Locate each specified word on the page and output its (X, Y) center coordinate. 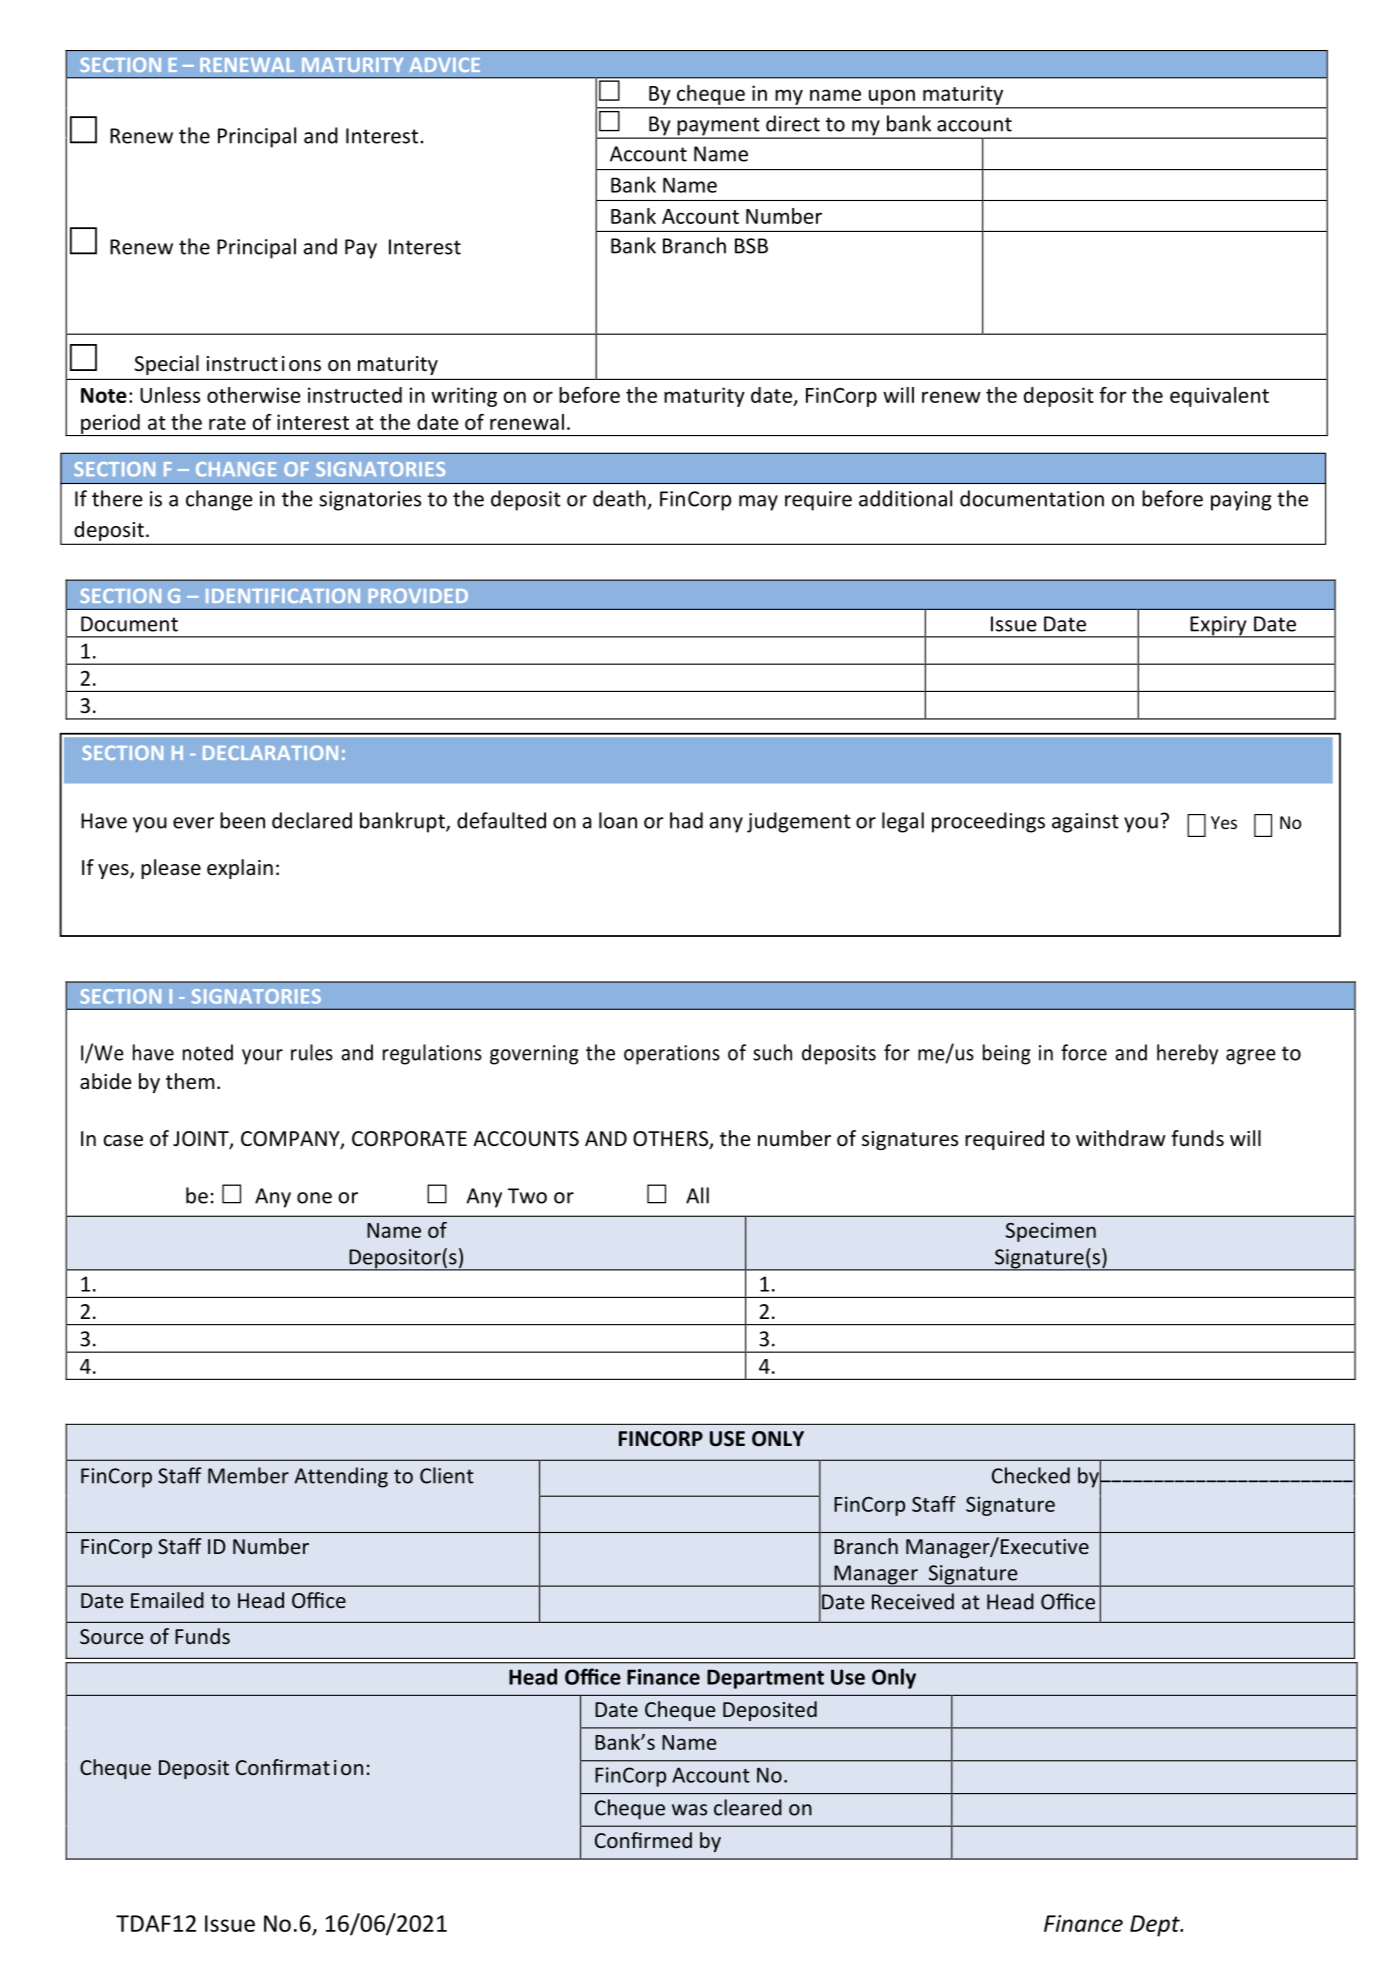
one (314, 1198)
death (619, 498)
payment (718, 127)
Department (765, 1679)
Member (248, 1475)
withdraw (1121, 1138)
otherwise (254, 395)
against (1085, 823)
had (686, 820)
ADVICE (445, 64)
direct (793, 123)
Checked (1031, 1475)
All (697, 1195)
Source (111, 1636)
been (242, 820)
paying (1241, 501)
